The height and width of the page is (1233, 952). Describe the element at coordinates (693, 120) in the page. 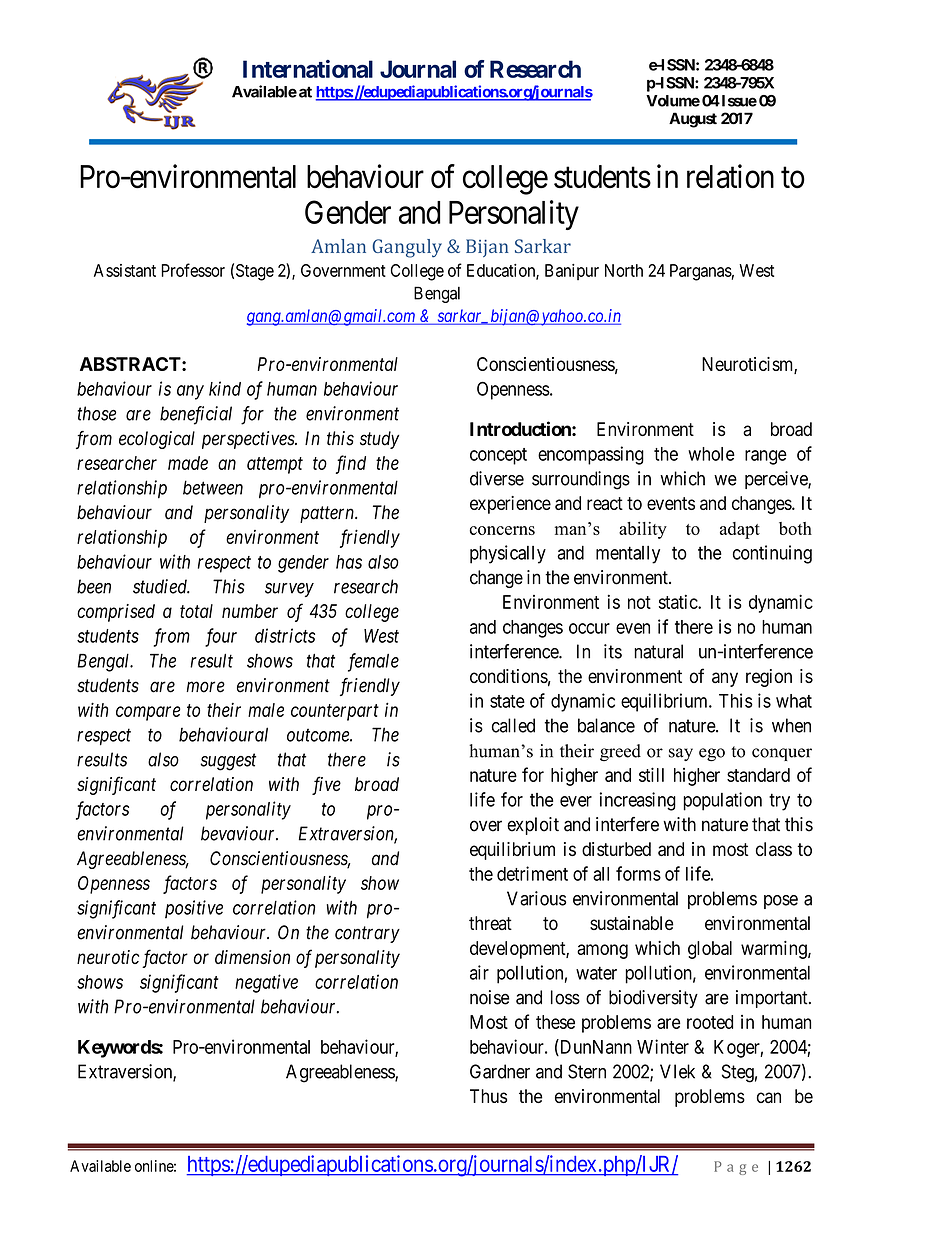

I see `August` at that location.
